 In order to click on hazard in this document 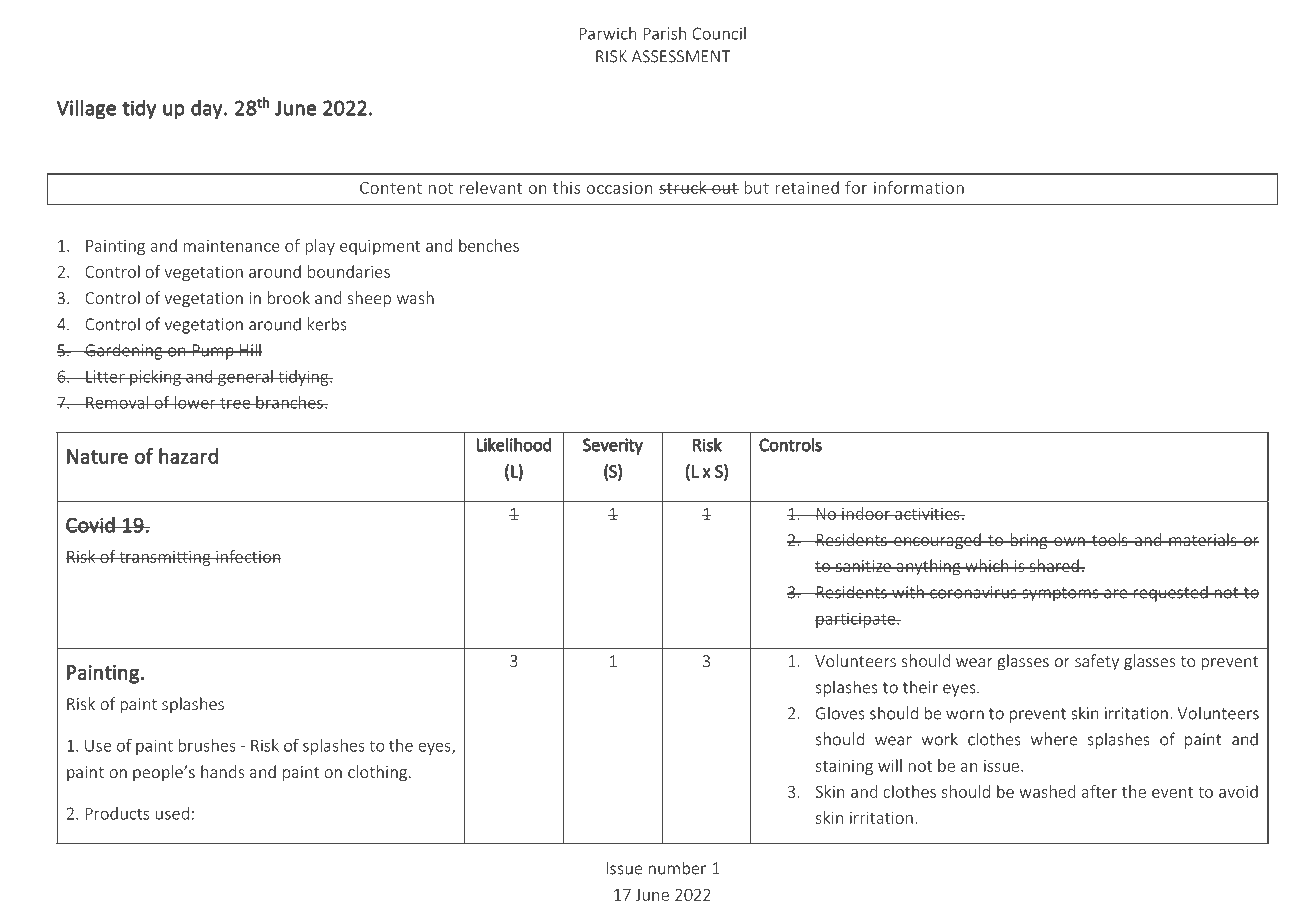, I will do `click(188, 456)`.
